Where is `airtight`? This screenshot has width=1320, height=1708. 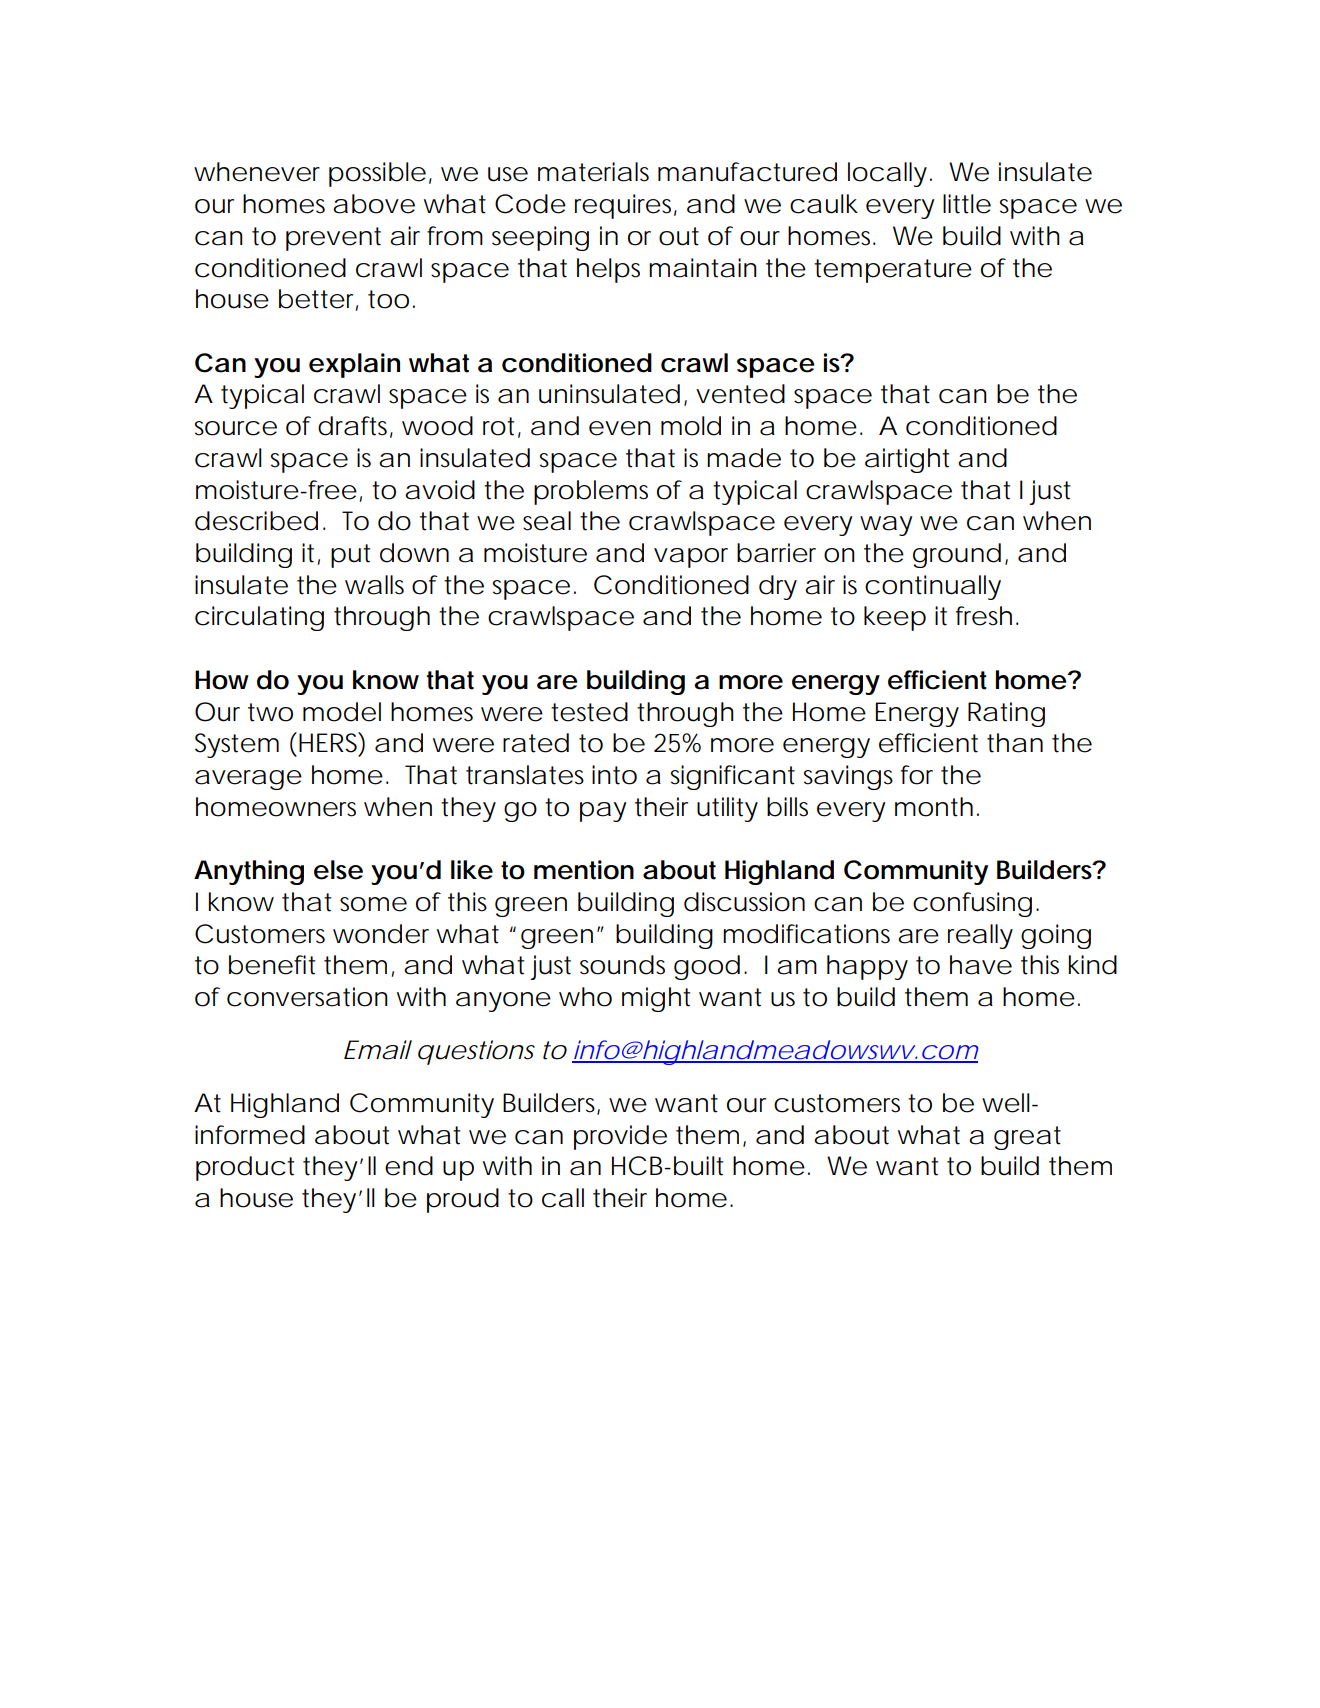 airtight is located at coordinates (907, 460).
